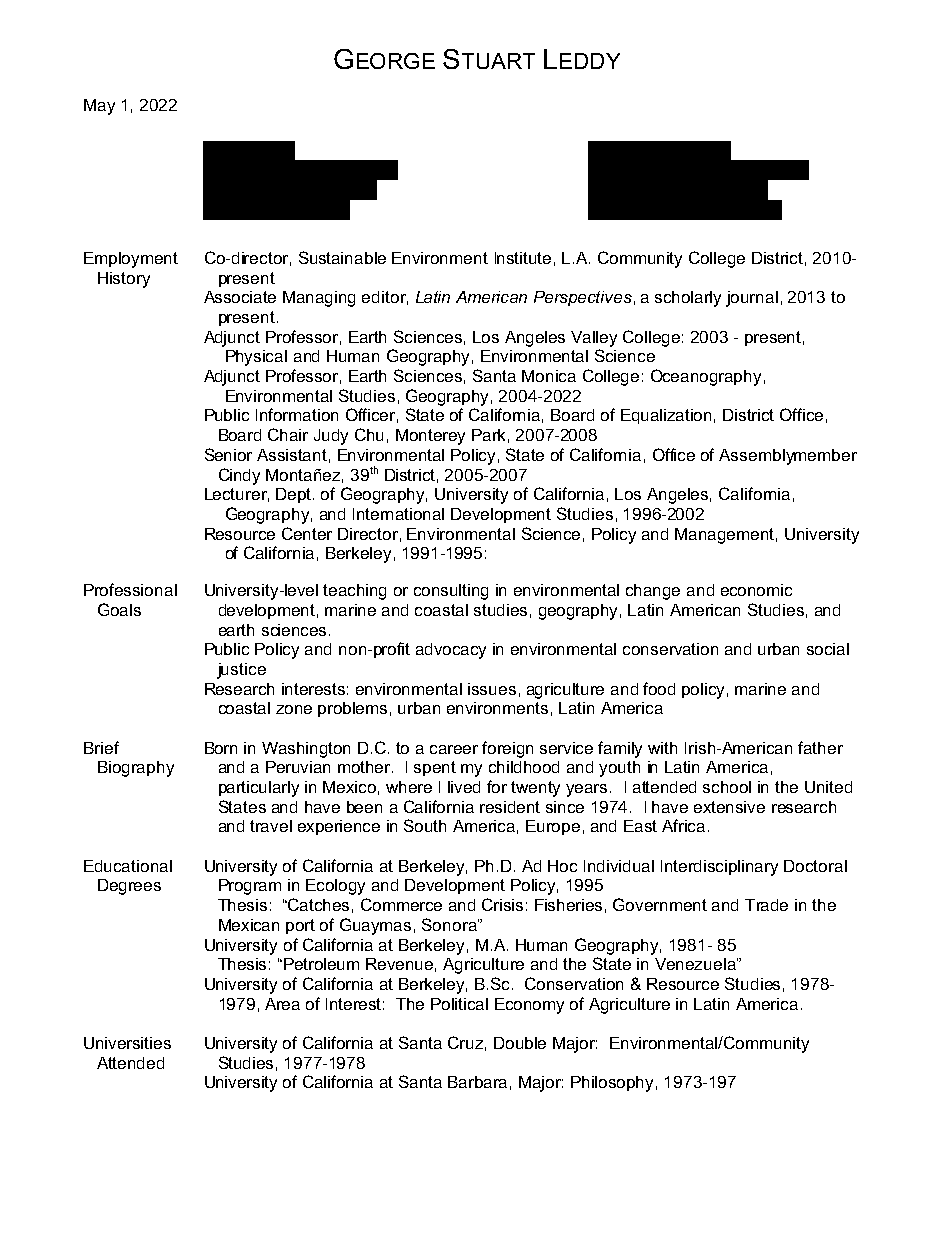  What do you see at coordinates (451, 592) in the page?
I see `consulting` at bounding box center [451, 592].
